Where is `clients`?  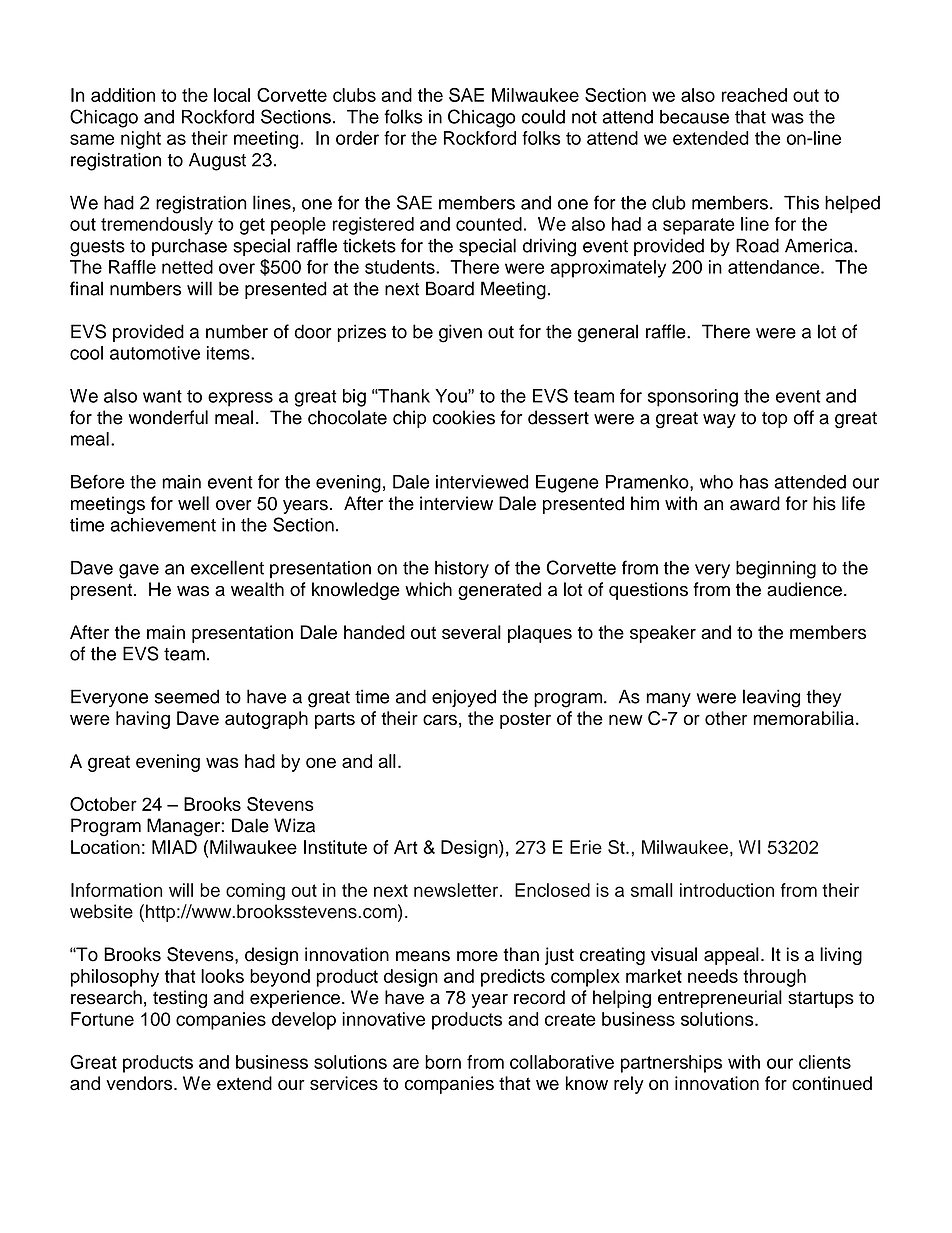
clients is located at coordinates (825, 1062).
